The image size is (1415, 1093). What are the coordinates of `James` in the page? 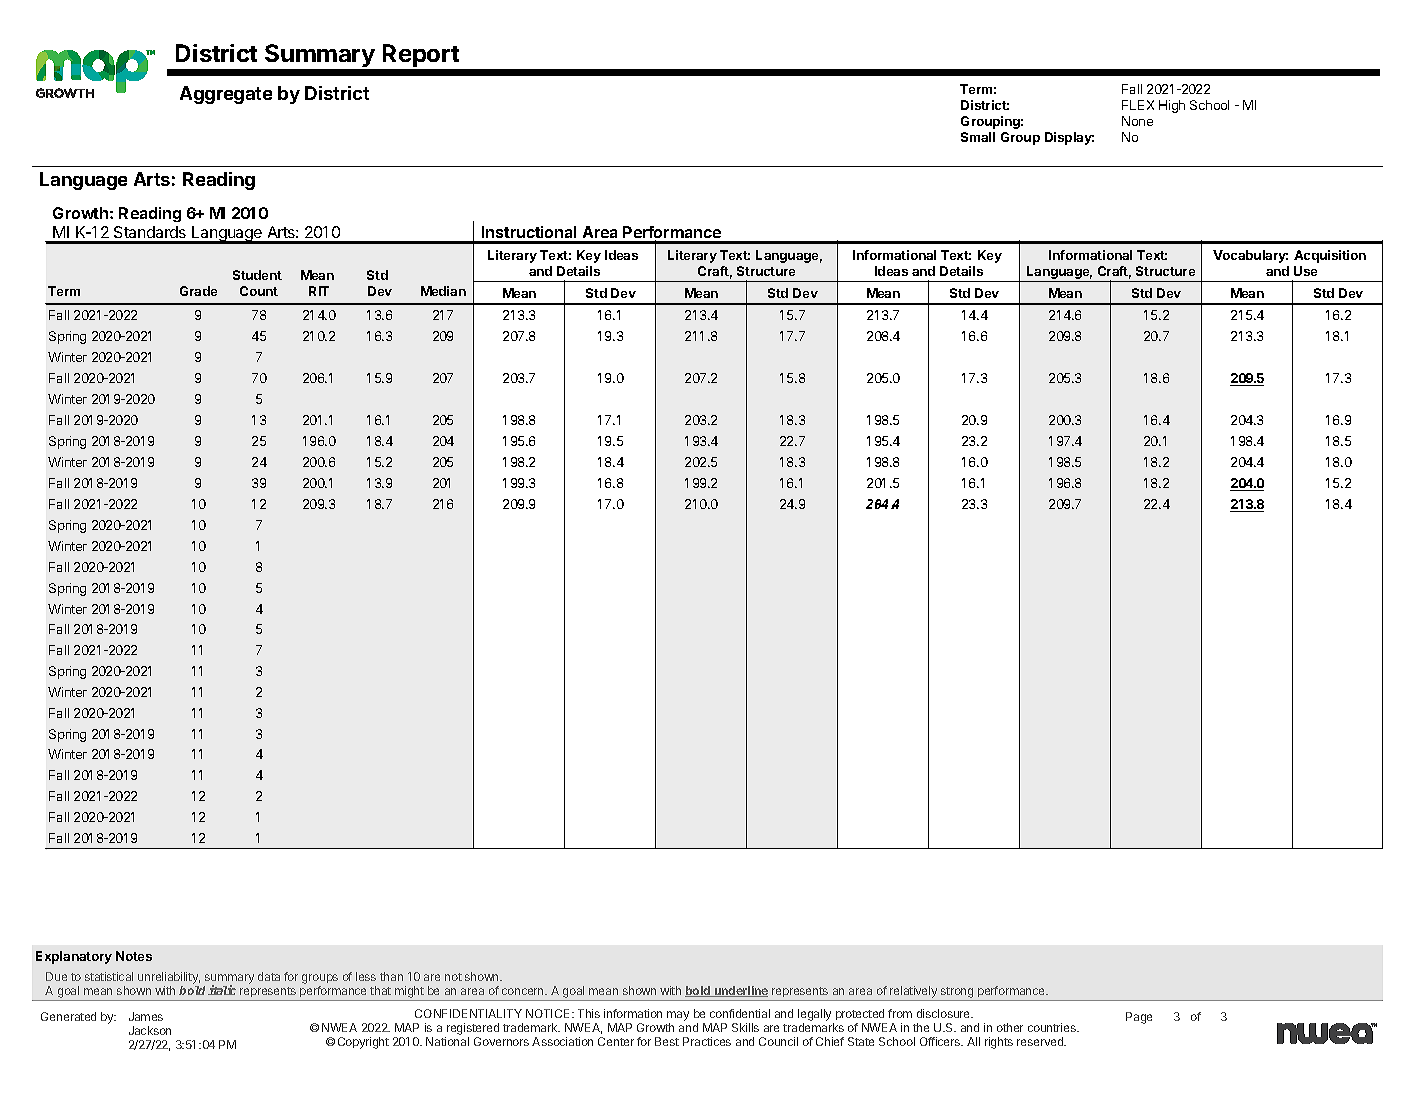 It's located at (146, 1016).
